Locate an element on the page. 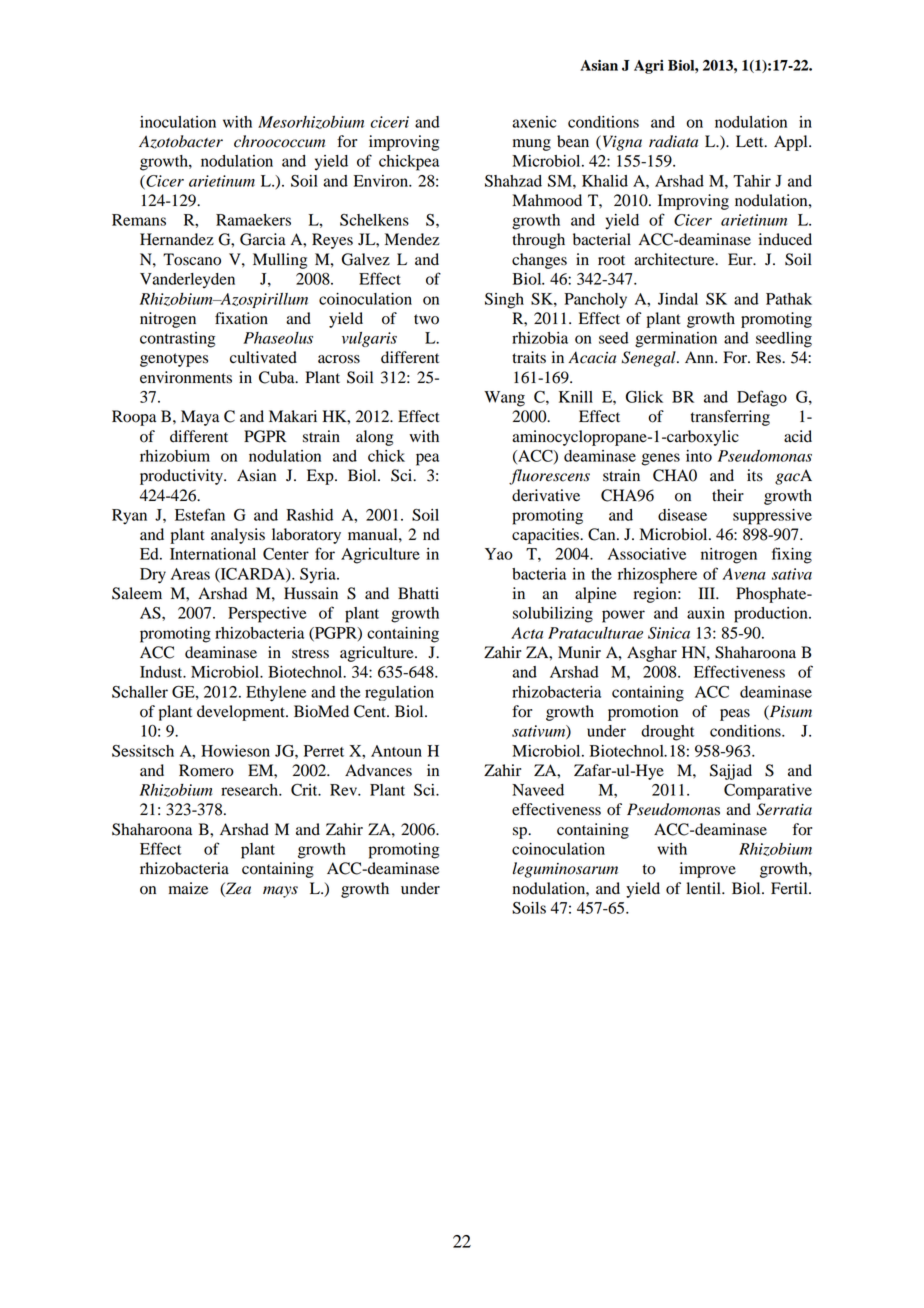  improve is located at coordinates (708, 870).
